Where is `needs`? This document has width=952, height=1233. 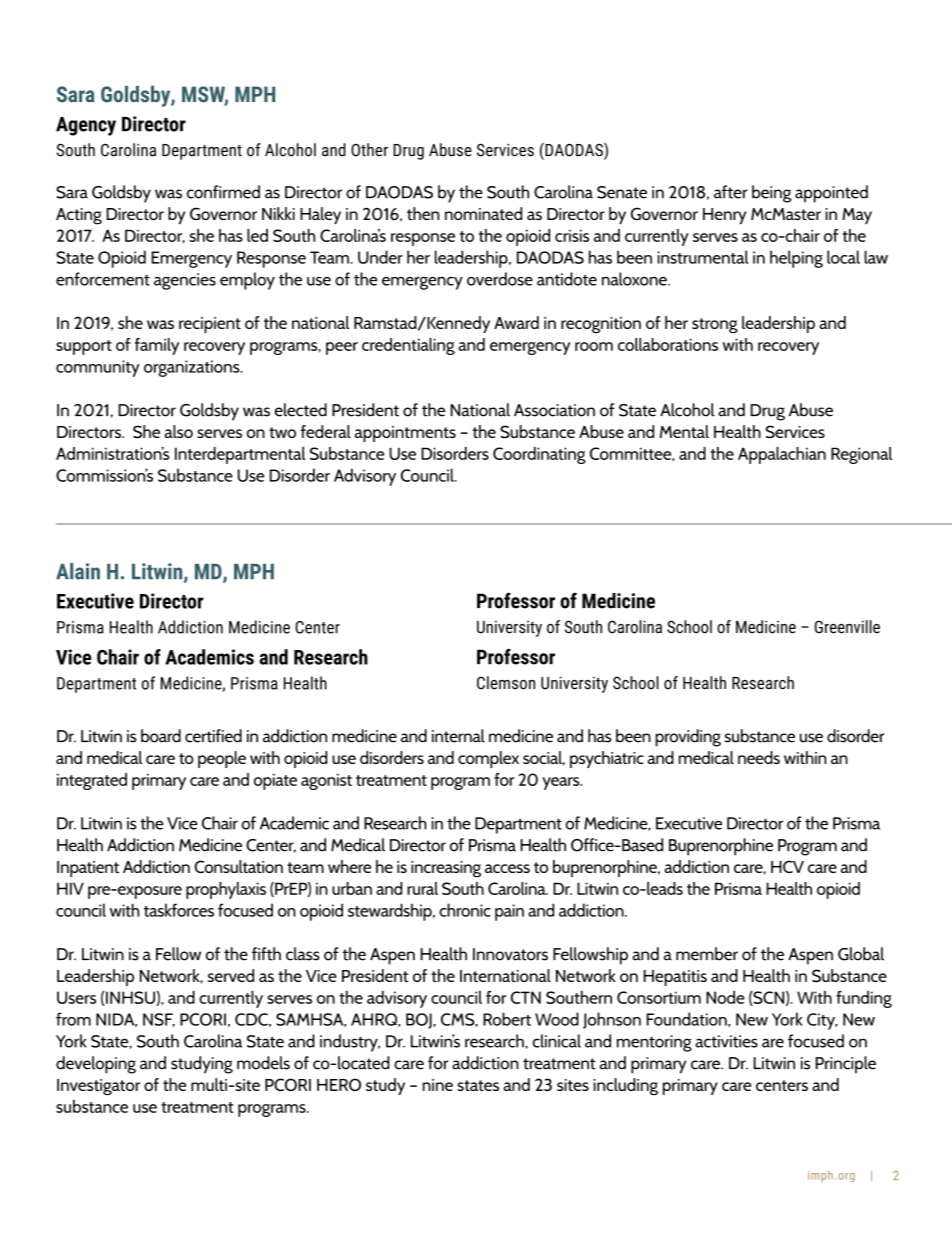 needs is located at coordinates (759, 757).
